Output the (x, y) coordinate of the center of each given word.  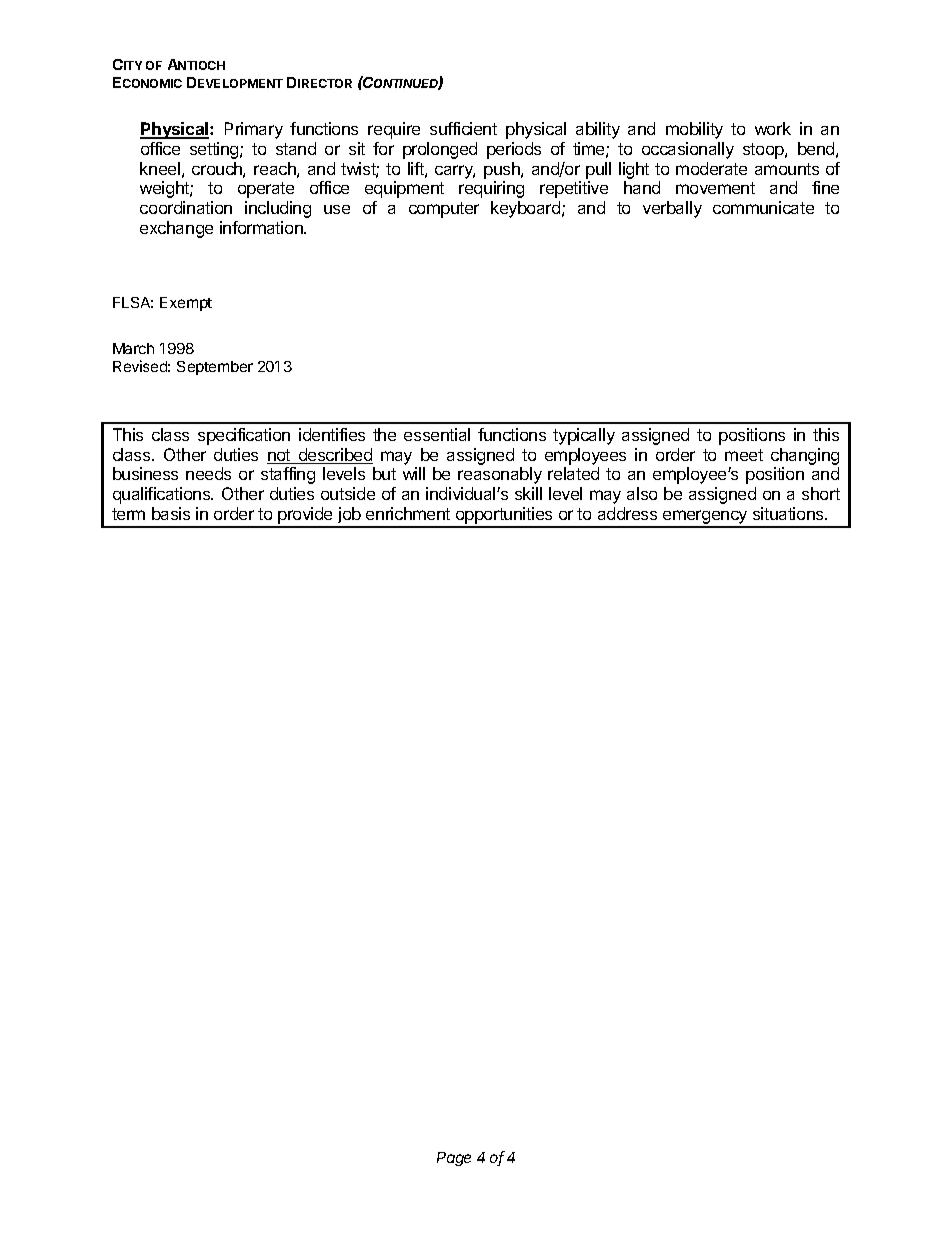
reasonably (500, 475)
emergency (705, 518)
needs (208, 473)
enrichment (408, 513)
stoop (764, 151)
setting (215, 150)
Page (454, 1159)
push (503, 170)
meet (744, 455)
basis (171, 513)
